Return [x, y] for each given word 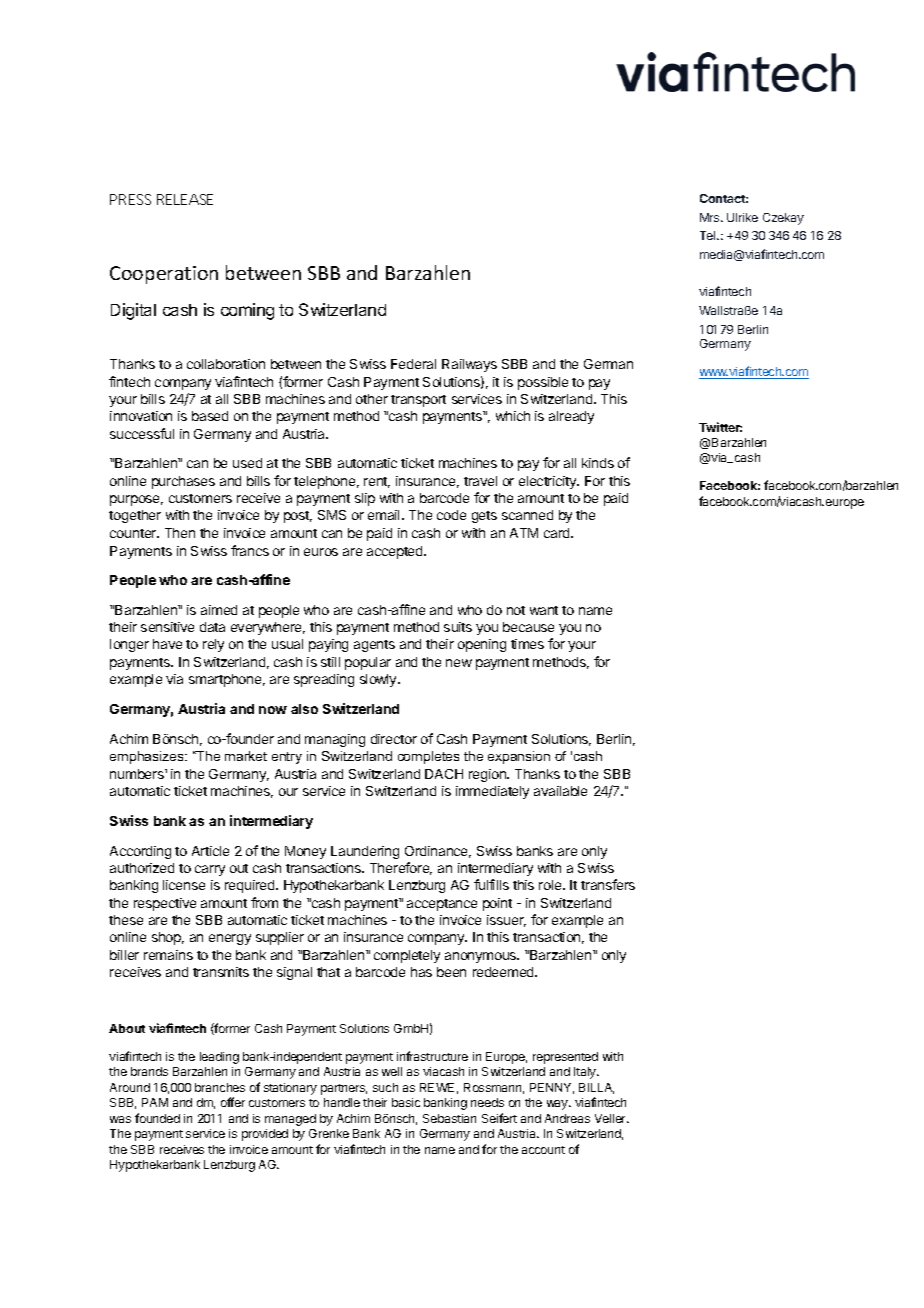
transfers [608, 884]
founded [157, 1118]
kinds [598, 463]
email [385, 515]
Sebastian [449, 1118]
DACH [444, 774]
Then [180, 533]
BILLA [596, 1088]
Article [210, 851]
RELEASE [185, 199]
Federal [413, 364]
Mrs [711, 217]
